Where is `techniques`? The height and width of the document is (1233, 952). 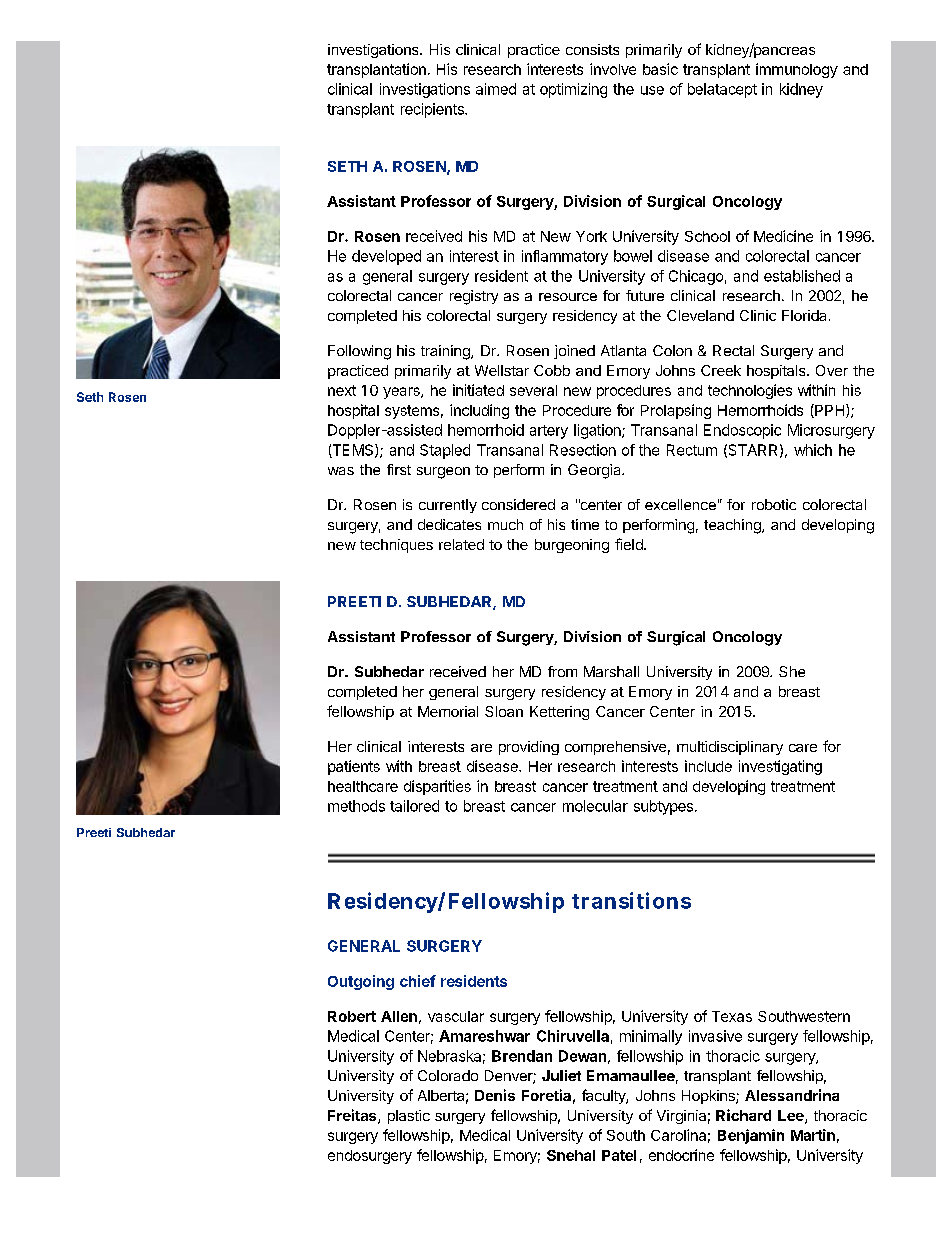
techniques is located at coordinates (396, 546).
